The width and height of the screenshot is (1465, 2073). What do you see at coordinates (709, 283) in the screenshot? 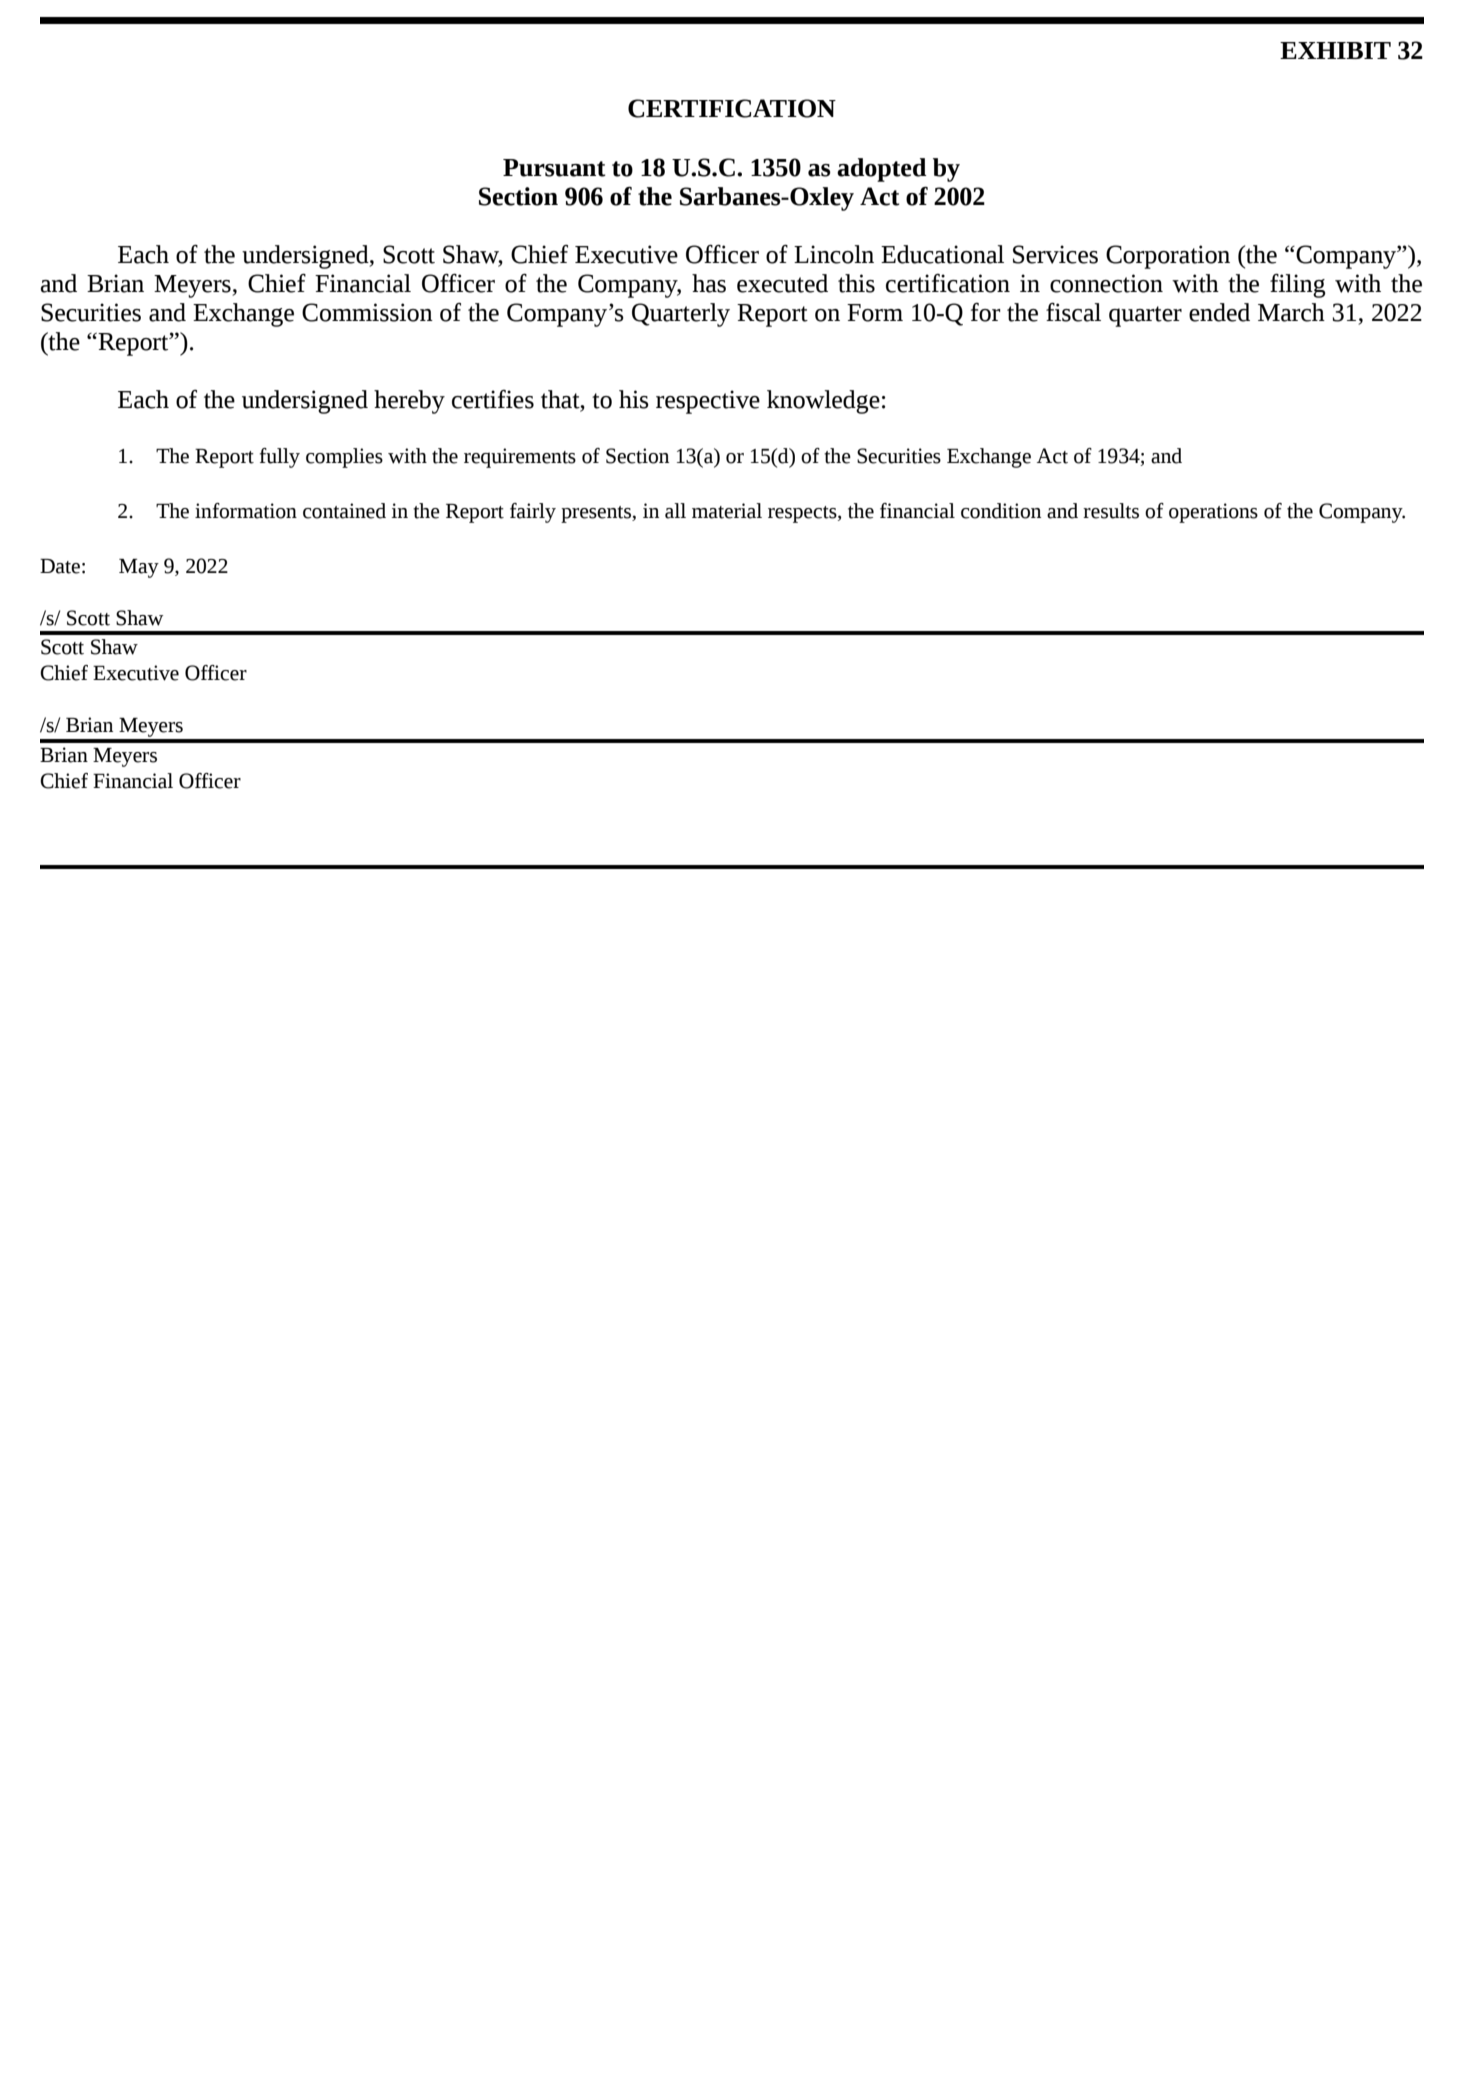
I see `has` at bounding box center [709, 283].
